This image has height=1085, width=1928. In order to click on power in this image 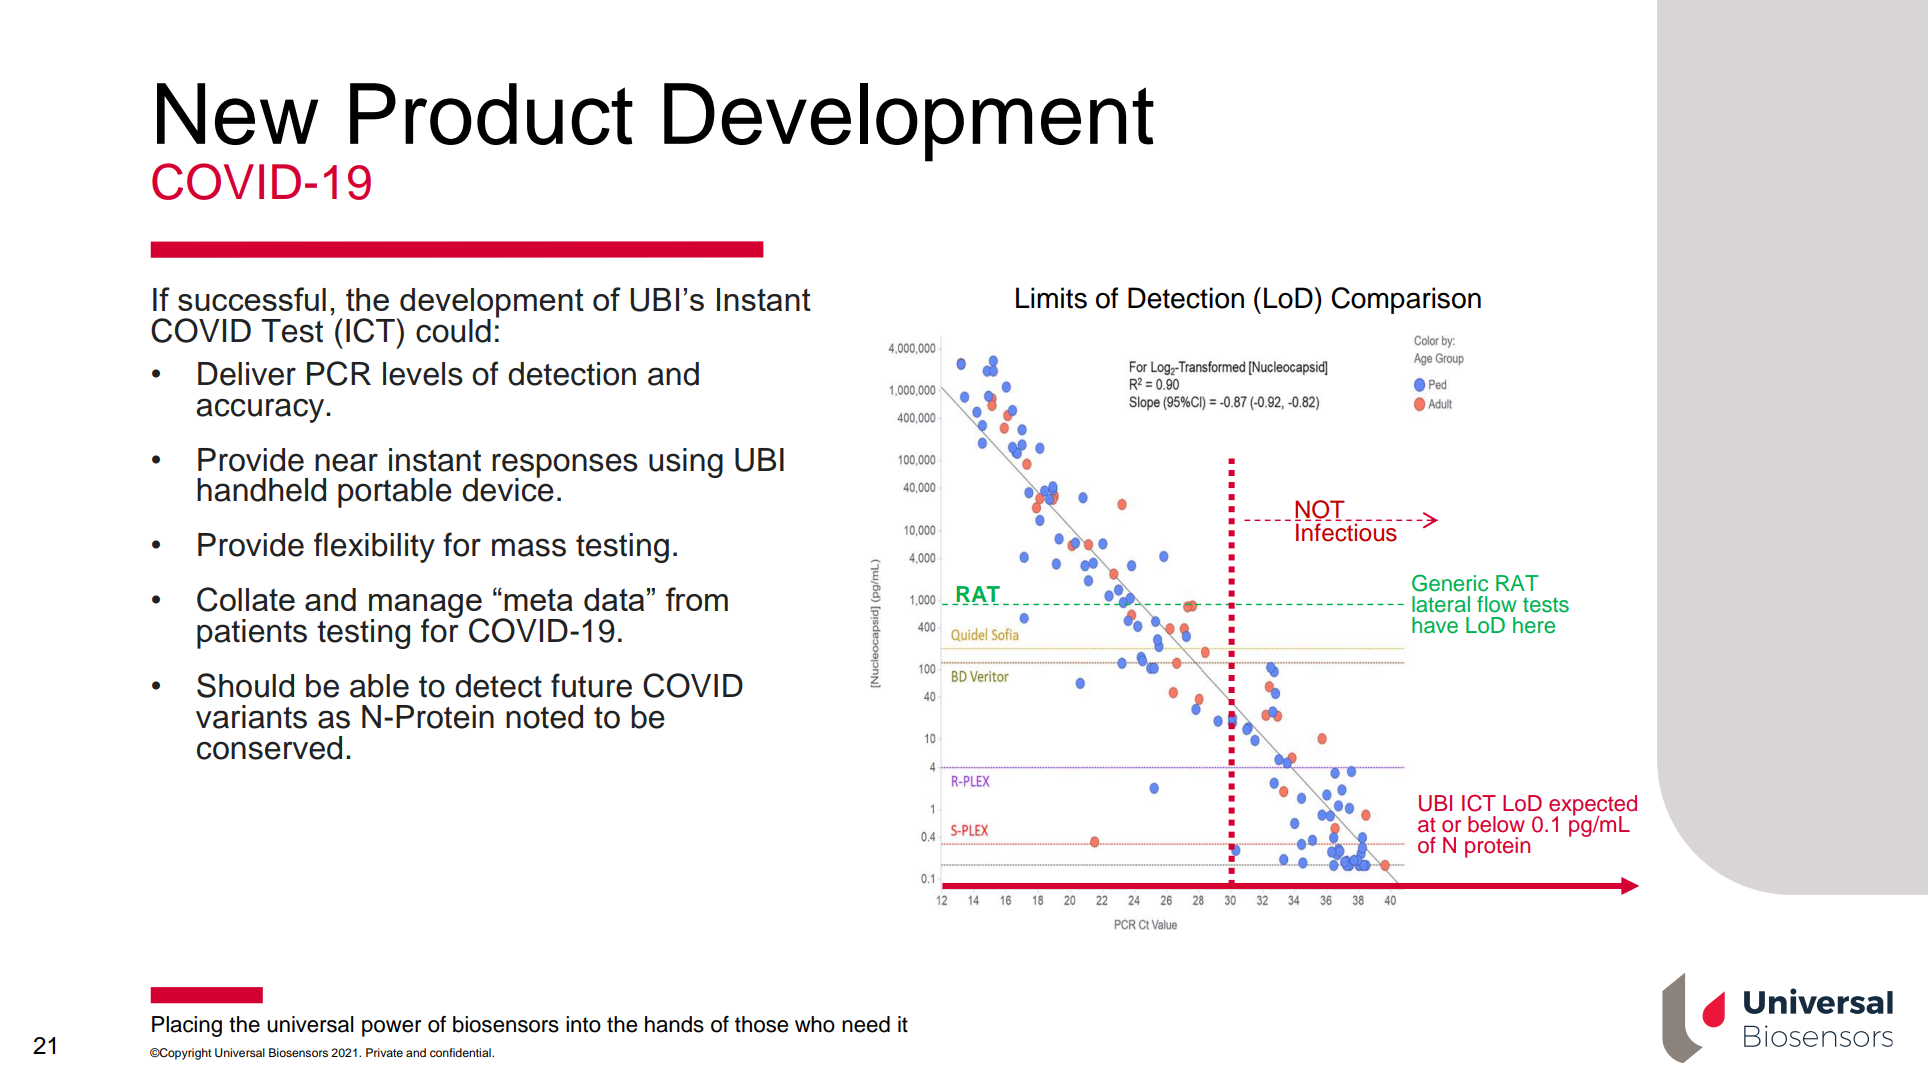, I will do `click(392, 1028)`.
